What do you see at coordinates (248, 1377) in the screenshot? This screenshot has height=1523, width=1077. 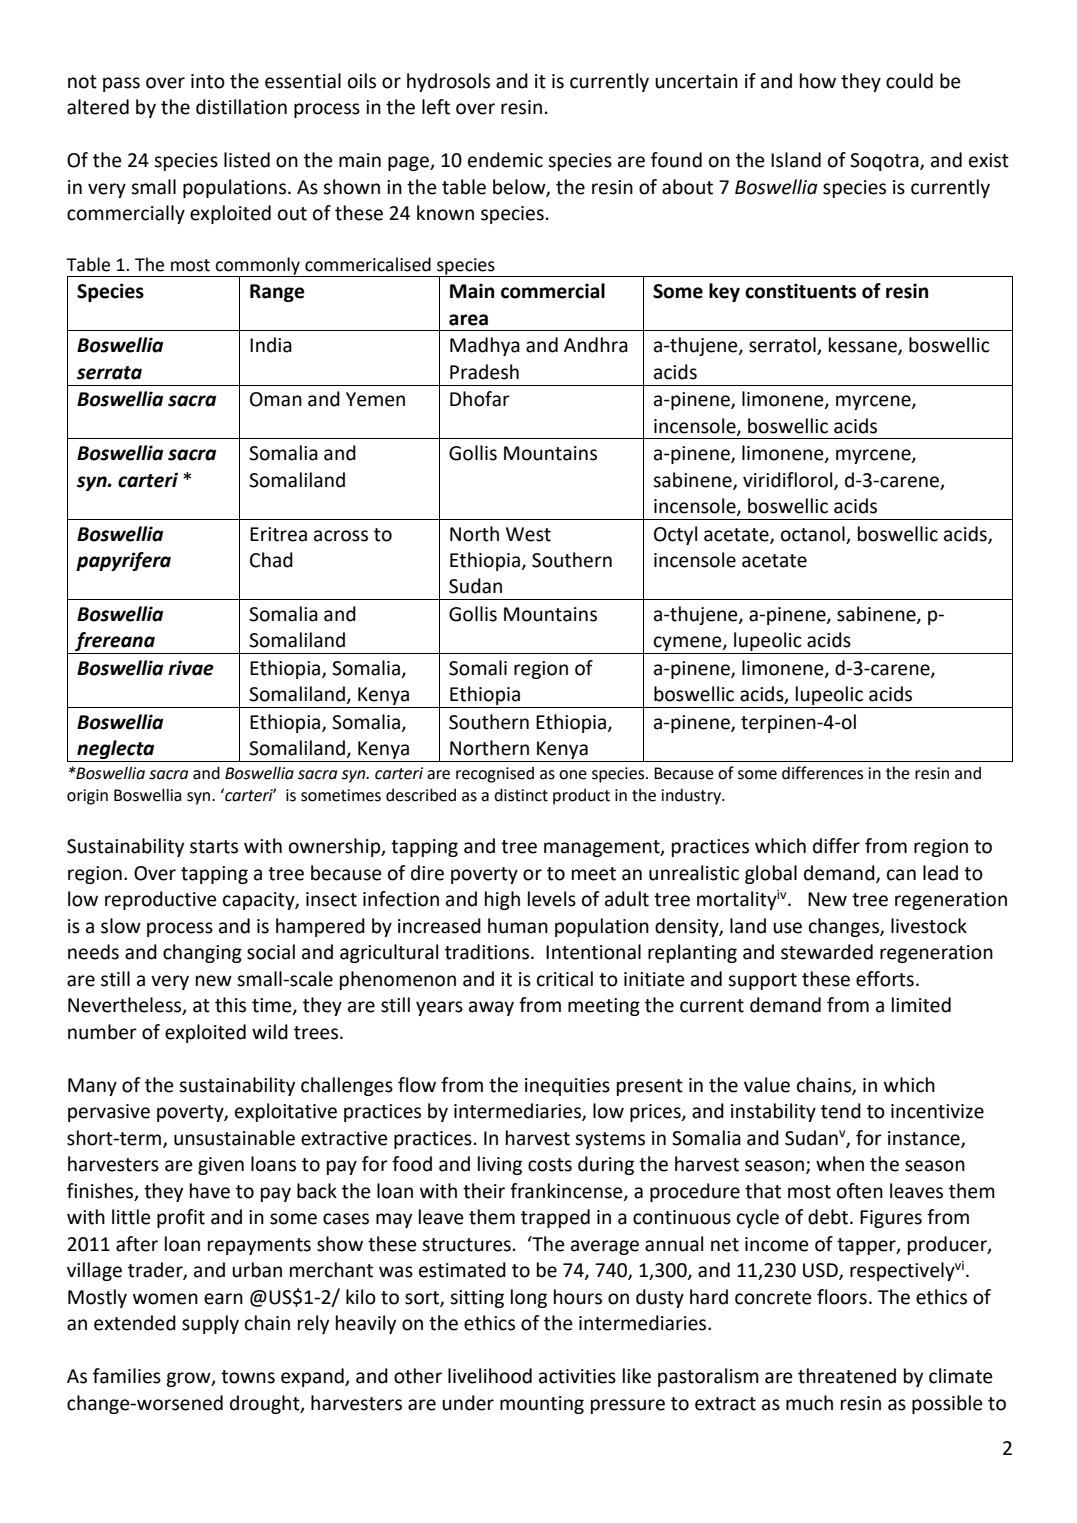 I see `towns` at bounding box center [248, 1377].
